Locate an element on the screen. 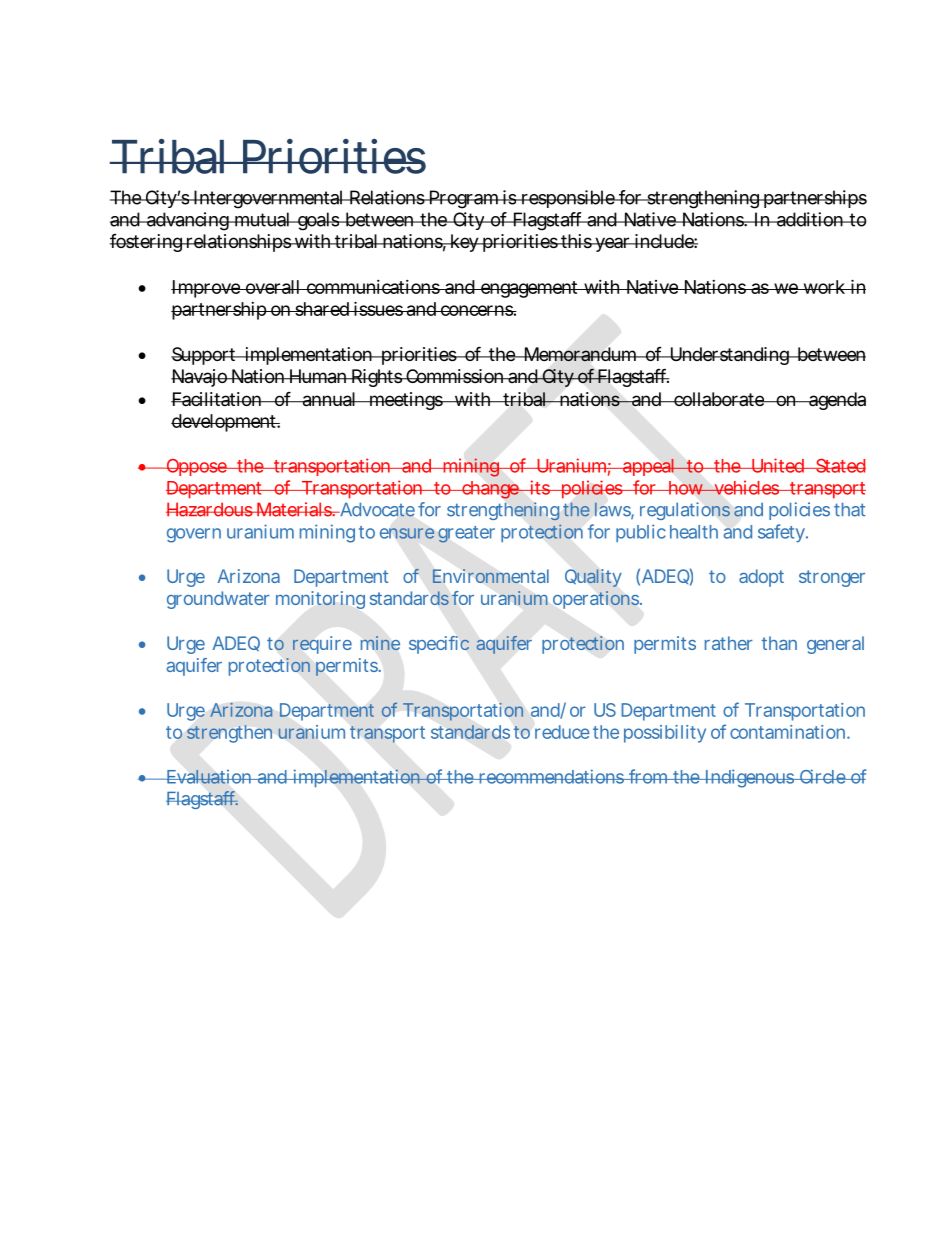 The image size is (952, 1233). than is located at coordinates (779, 643).
